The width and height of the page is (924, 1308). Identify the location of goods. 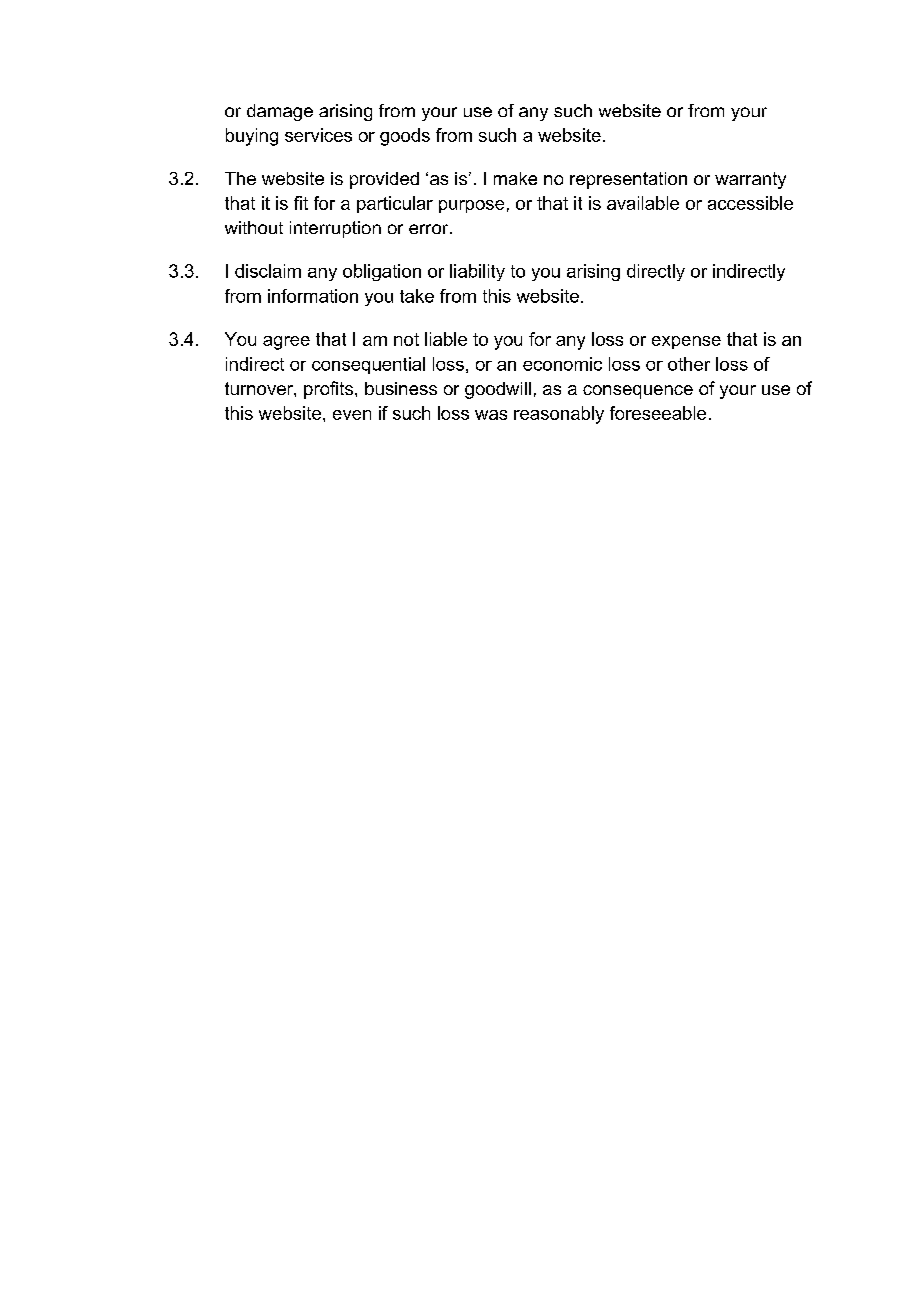
(405, 137).
